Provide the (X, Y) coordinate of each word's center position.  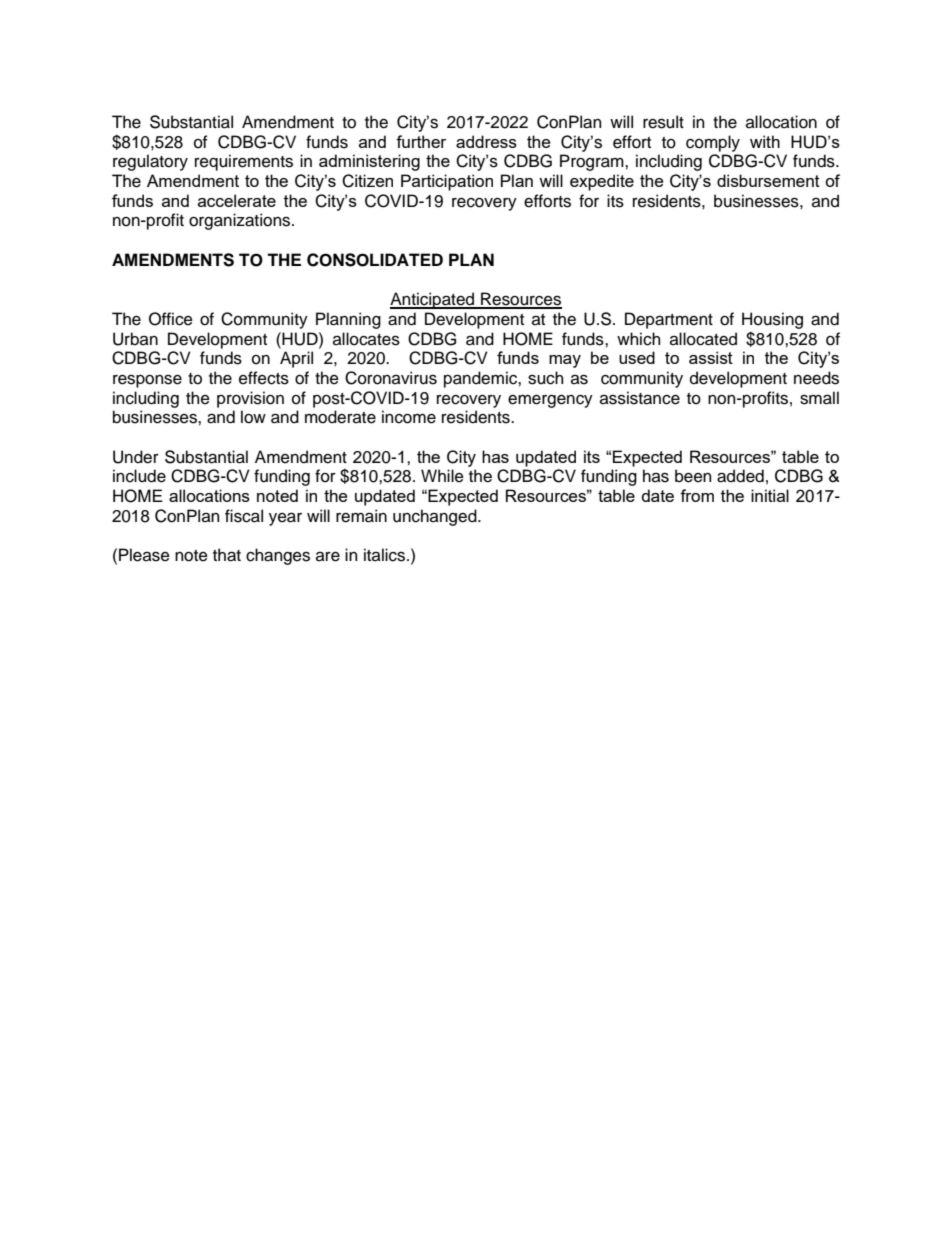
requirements (244, 162)
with (765, 141)
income (409, 417)
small (819, 398)
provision (250, 399)
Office (171, 319)
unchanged (436, 517)
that (227, 555)
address (486, 141)
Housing (772, 320)
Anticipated (433, 300)
